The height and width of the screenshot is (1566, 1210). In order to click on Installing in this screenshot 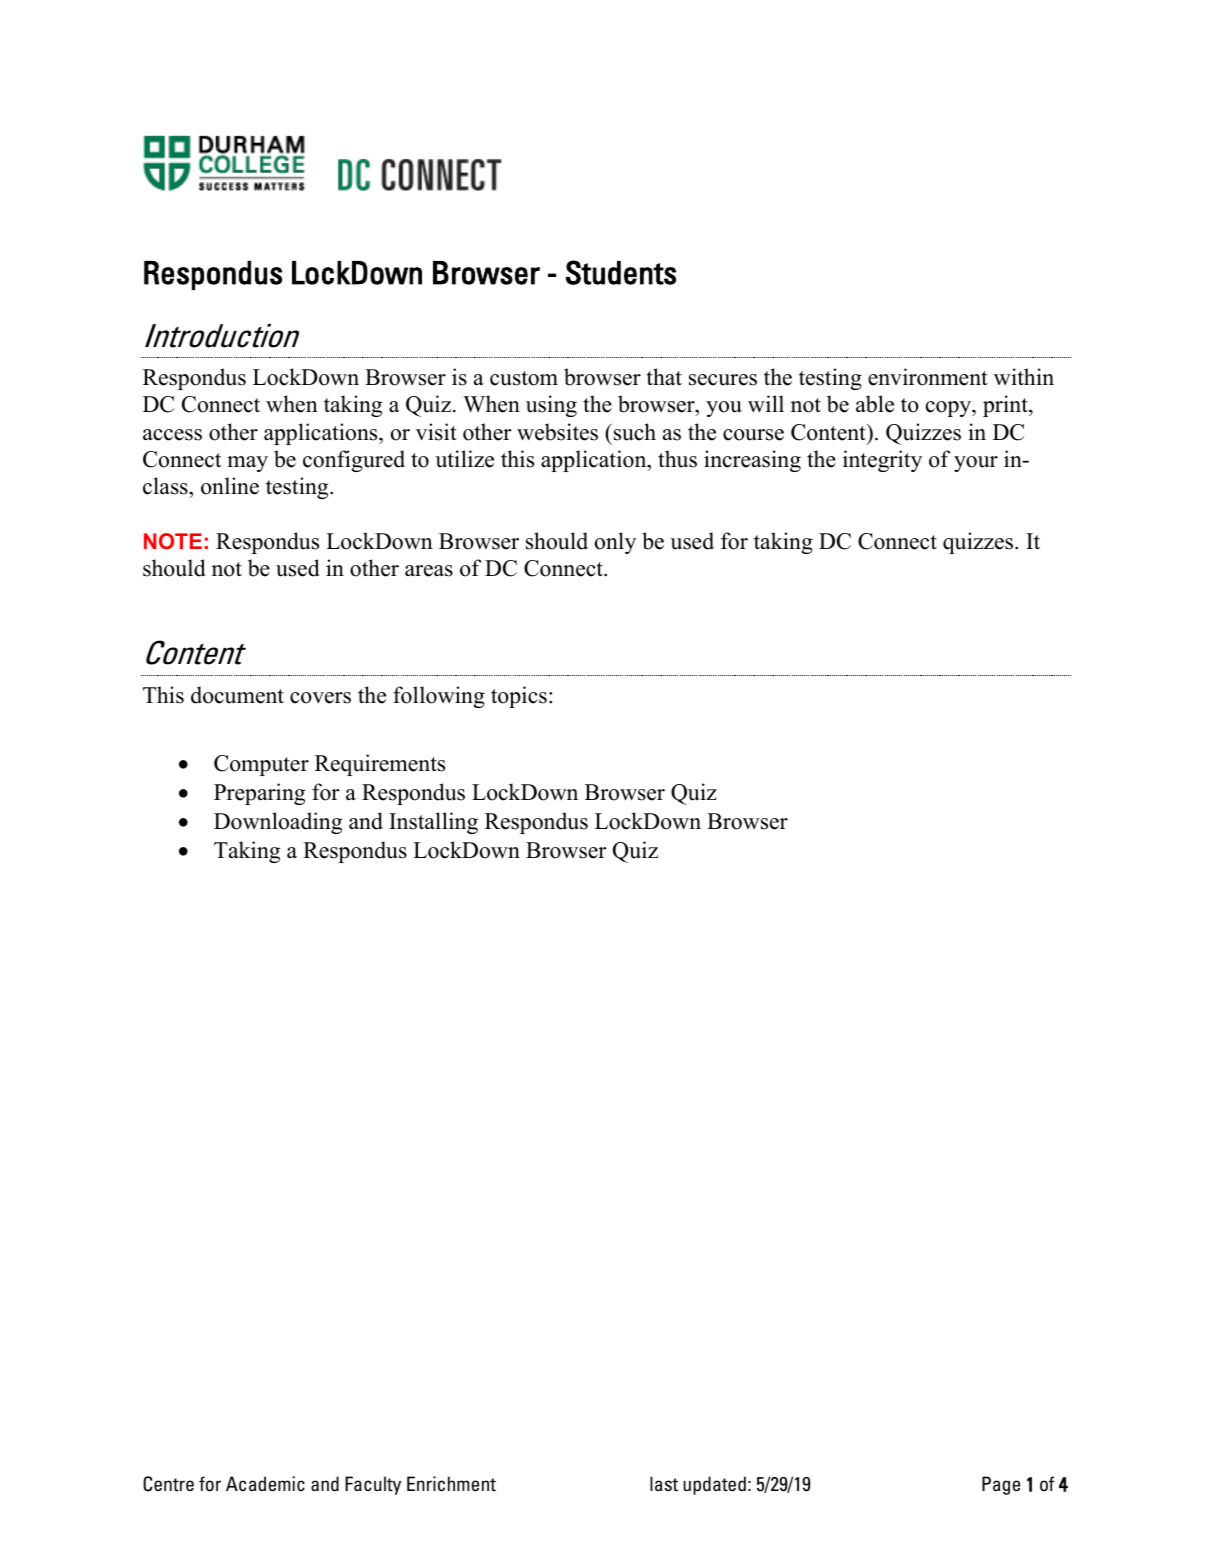, I will do `click(433, 823)`.
